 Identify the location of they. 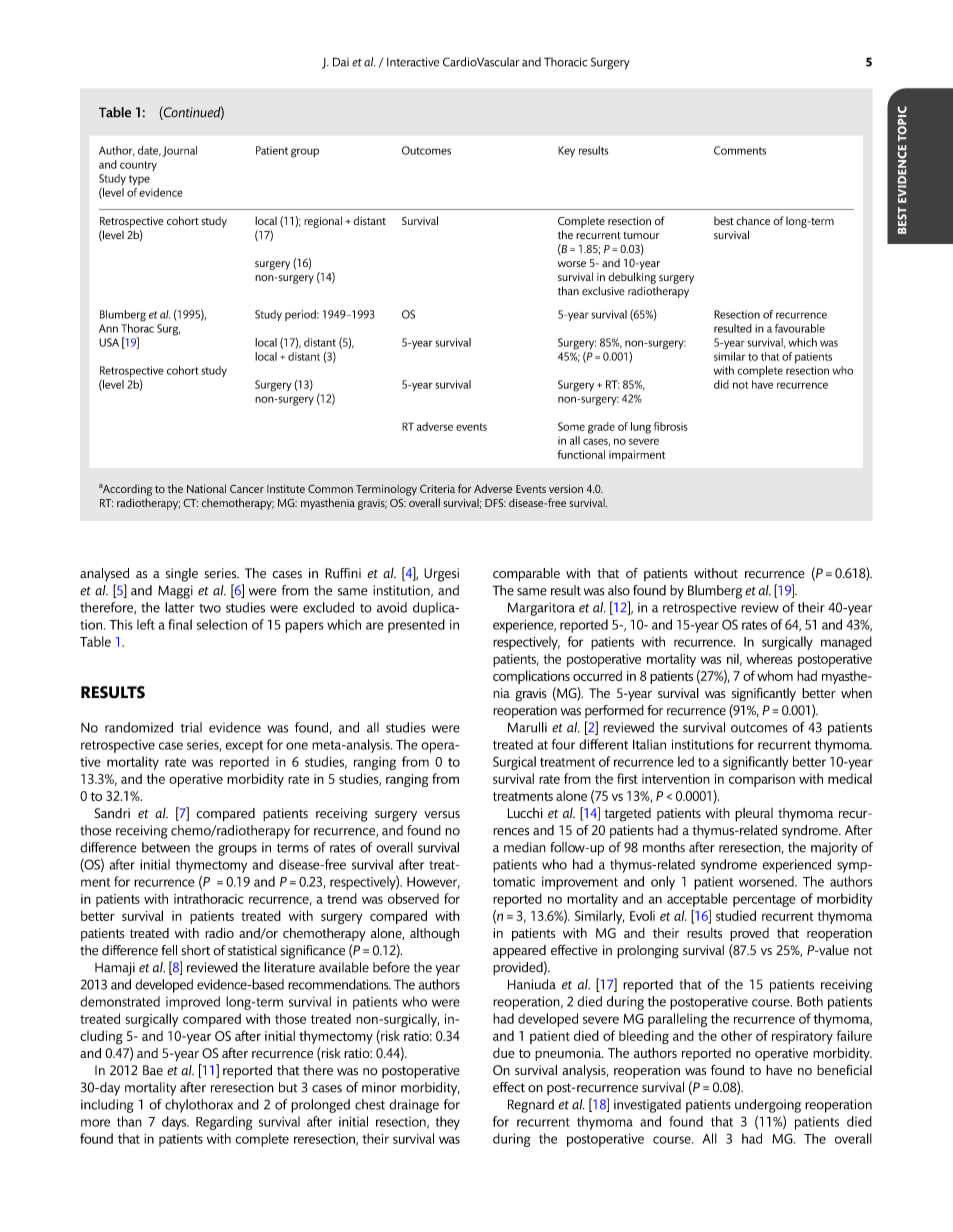
(447, 1123).
